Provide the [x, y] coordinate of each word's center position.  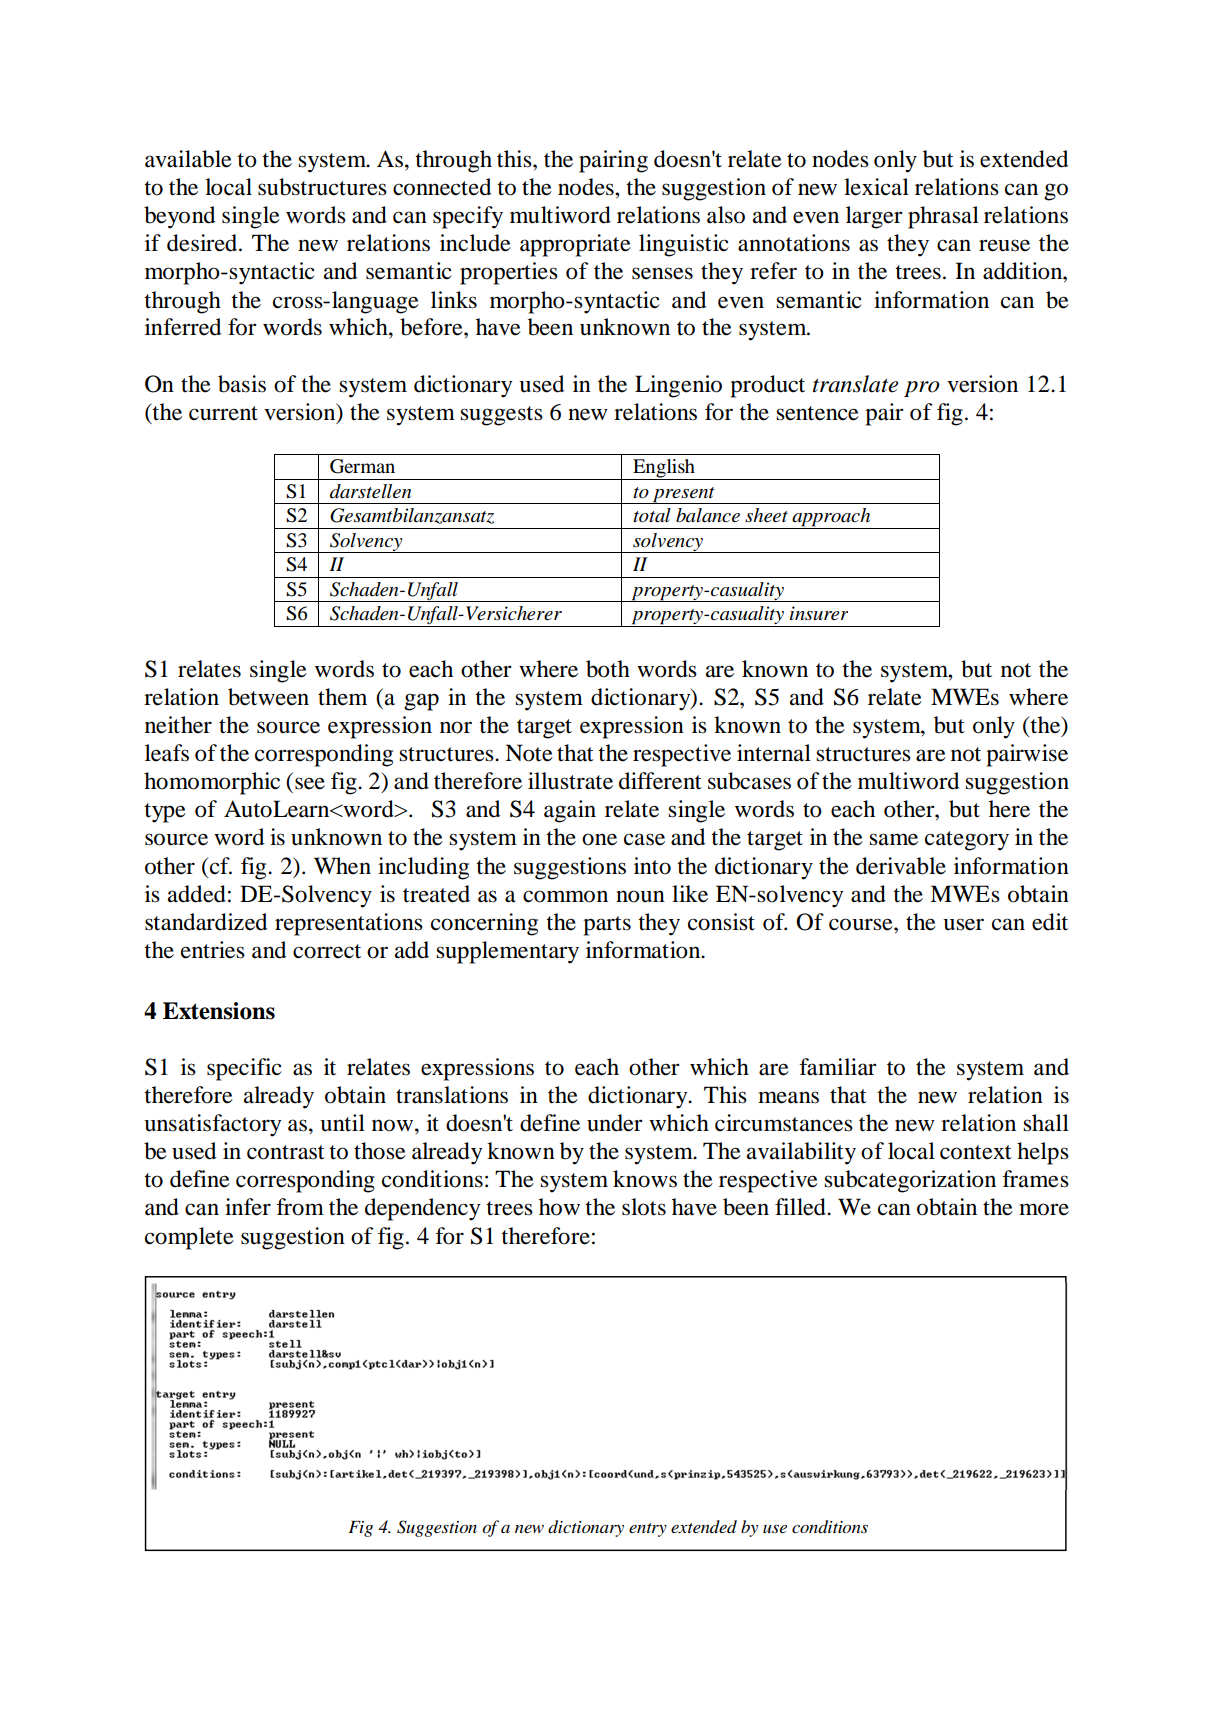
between [268, 697]
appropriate [575, 245]
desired [203, 243]
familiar [838, 1067]
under [615, 1123]
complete [189, 1238]
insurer [819, 613]
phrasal [943, 217]
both [608, 669]
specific [244, 1069]
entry [648, 1530]
